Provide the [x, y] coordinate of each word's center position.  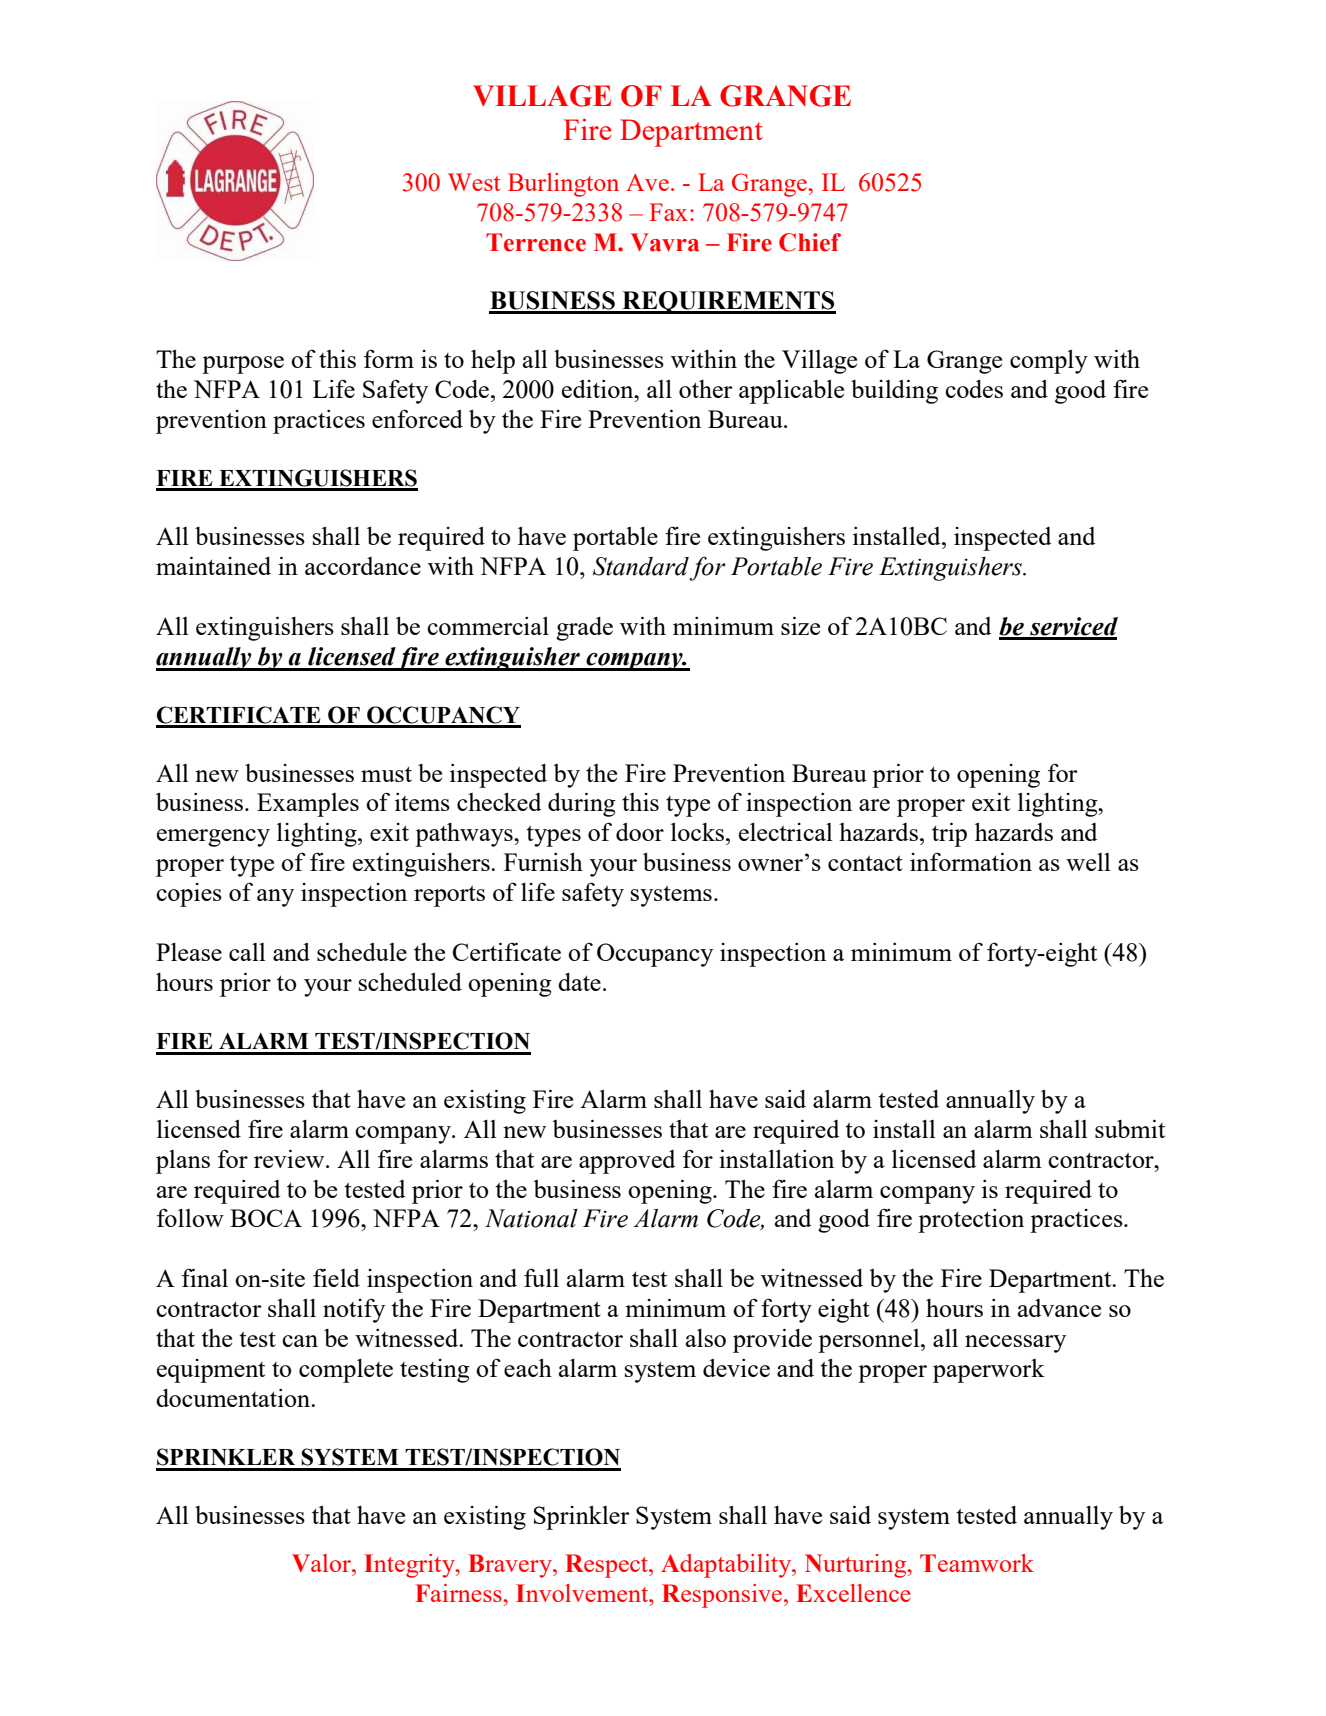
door [640, 832]
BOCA [266, 1218]
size [800, 625]
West [474, 182]
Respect [607, 1566]
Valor [322, 1563]
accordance [363, 566]
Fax [668, 212]
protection [971, 1221]
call [247, 952]
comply [1049, 362]
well [1088, 862]
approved [627, 1162]
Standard [641, 566]
